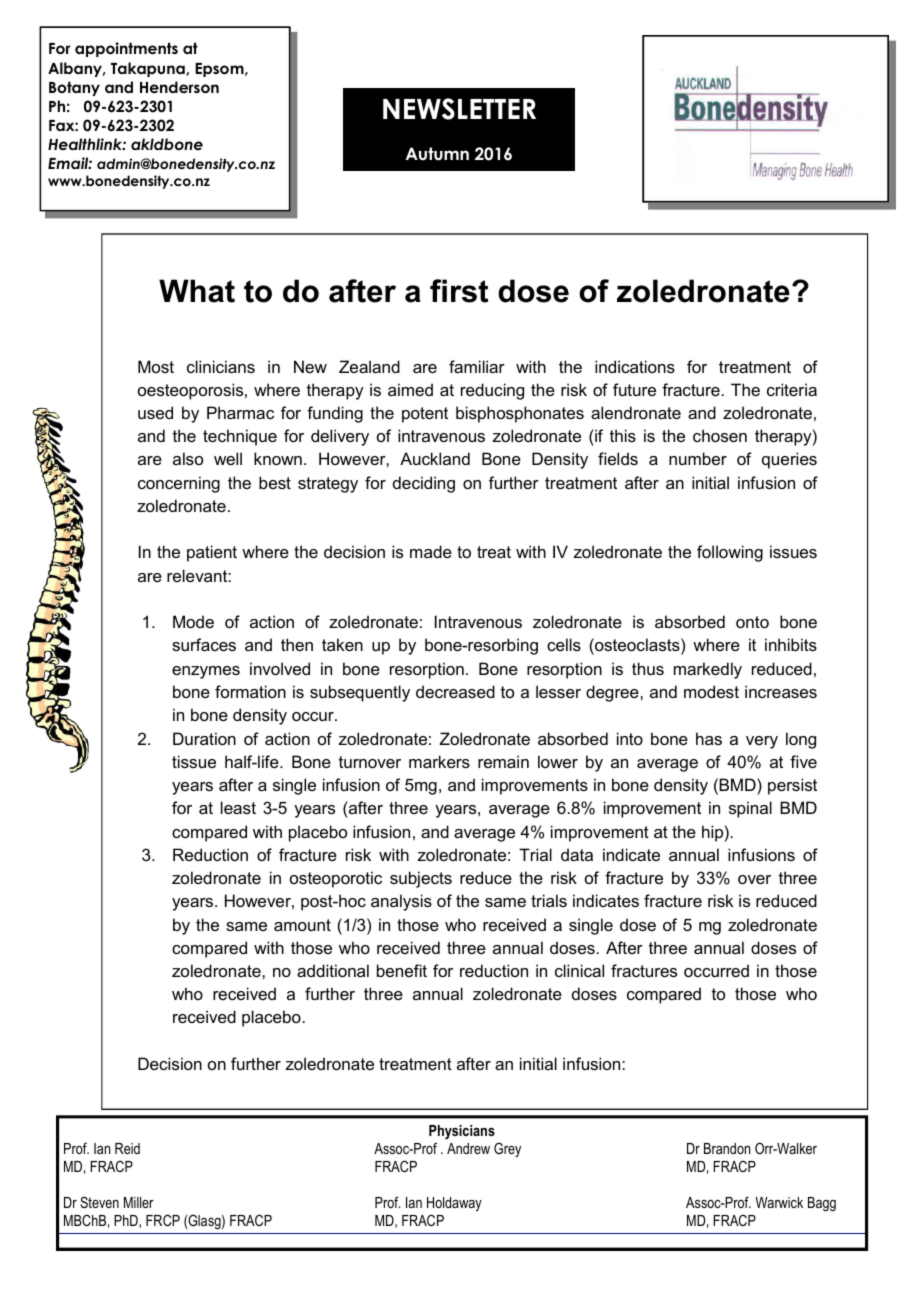  What do you see at coordinates (750, 809) in the screenshot?
I see `spinal` at bounding box center [750, 809].
